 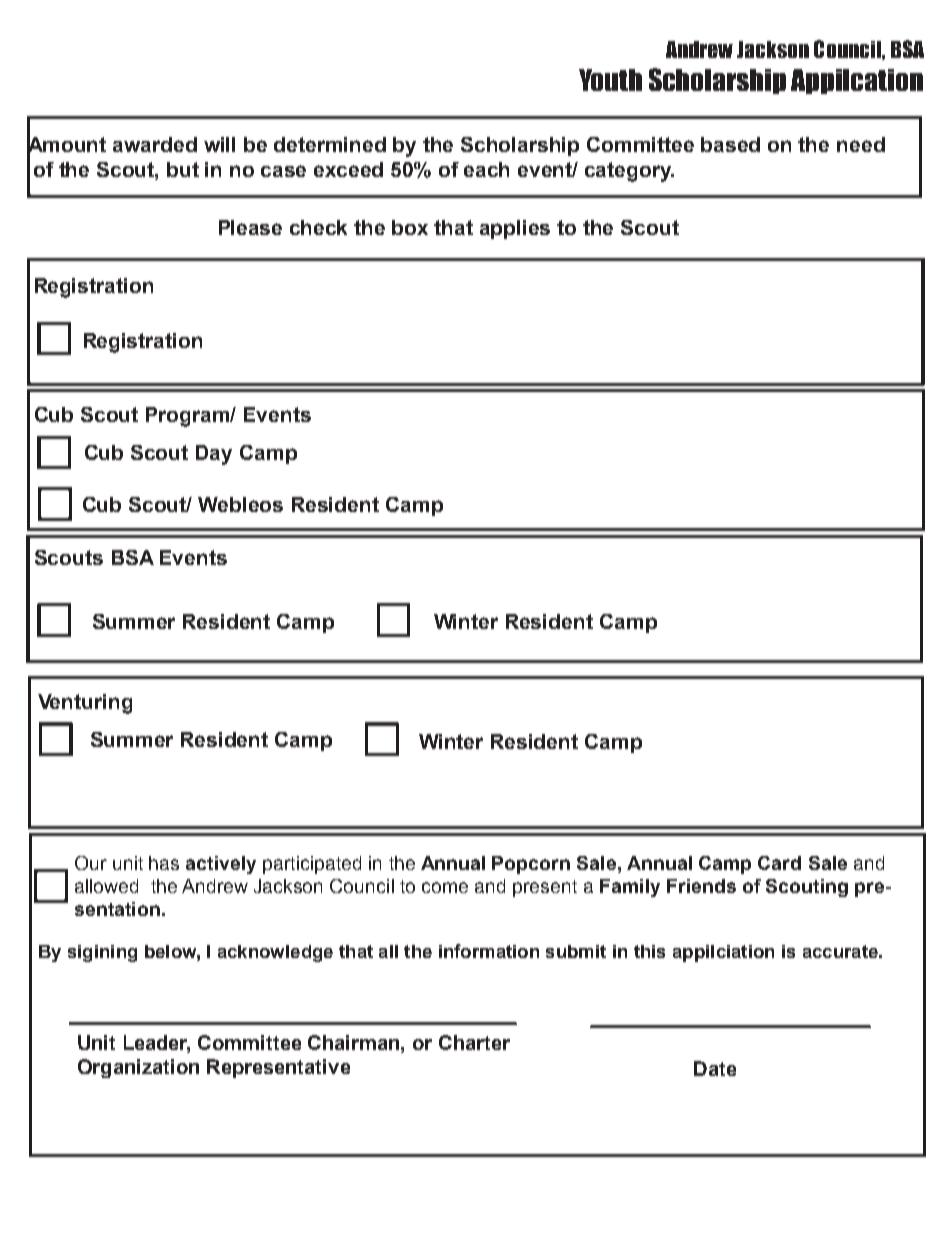 I want to click on Date, so click(x=715, y=1068).
